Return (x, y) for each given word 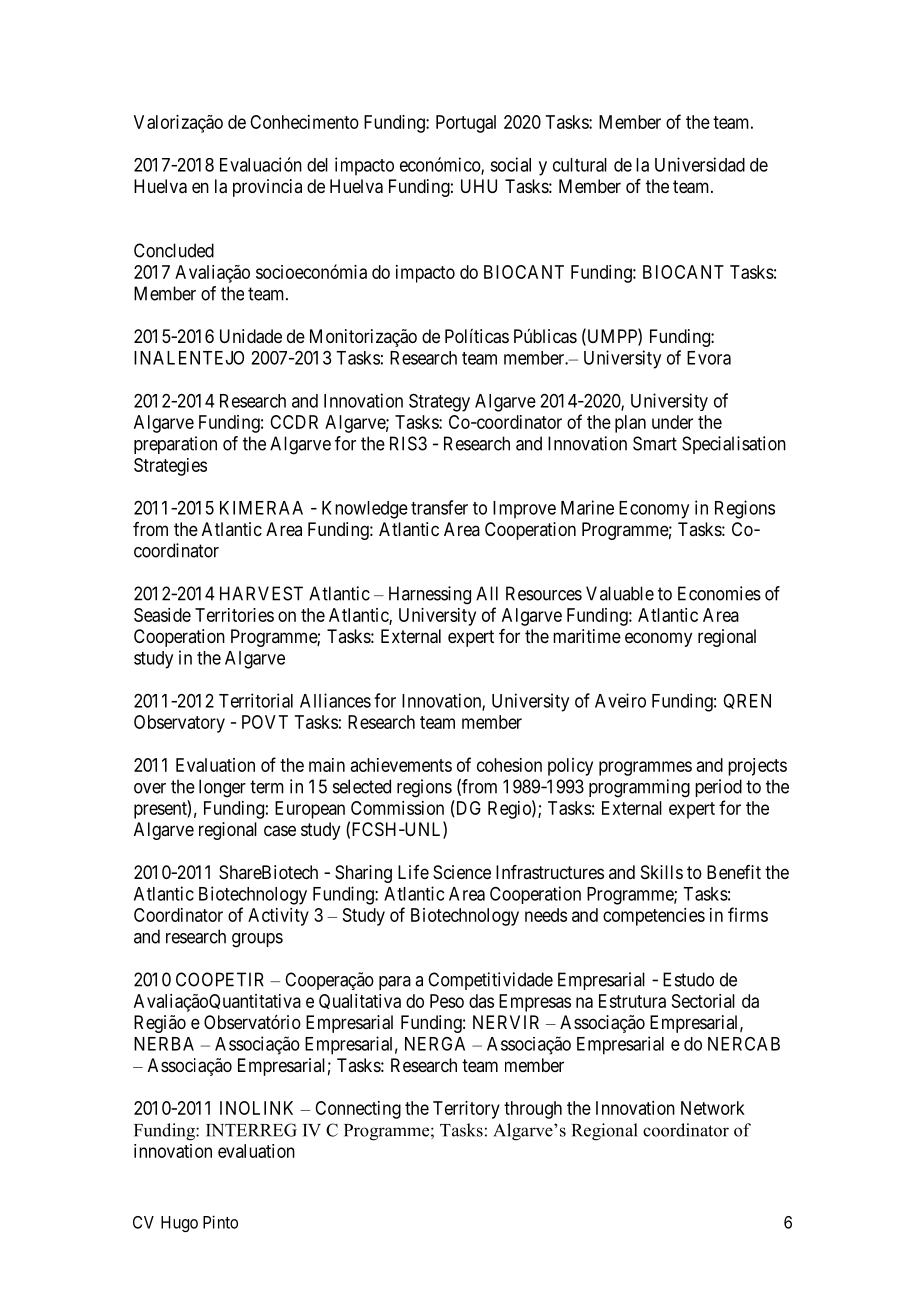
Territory (466, 1110)
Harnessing (430, 595)
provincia (267, 188)
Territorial (256, 700)
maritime (587, 636)
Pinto (220, 1222)
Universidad (700, 164)
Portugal (466, 124)
